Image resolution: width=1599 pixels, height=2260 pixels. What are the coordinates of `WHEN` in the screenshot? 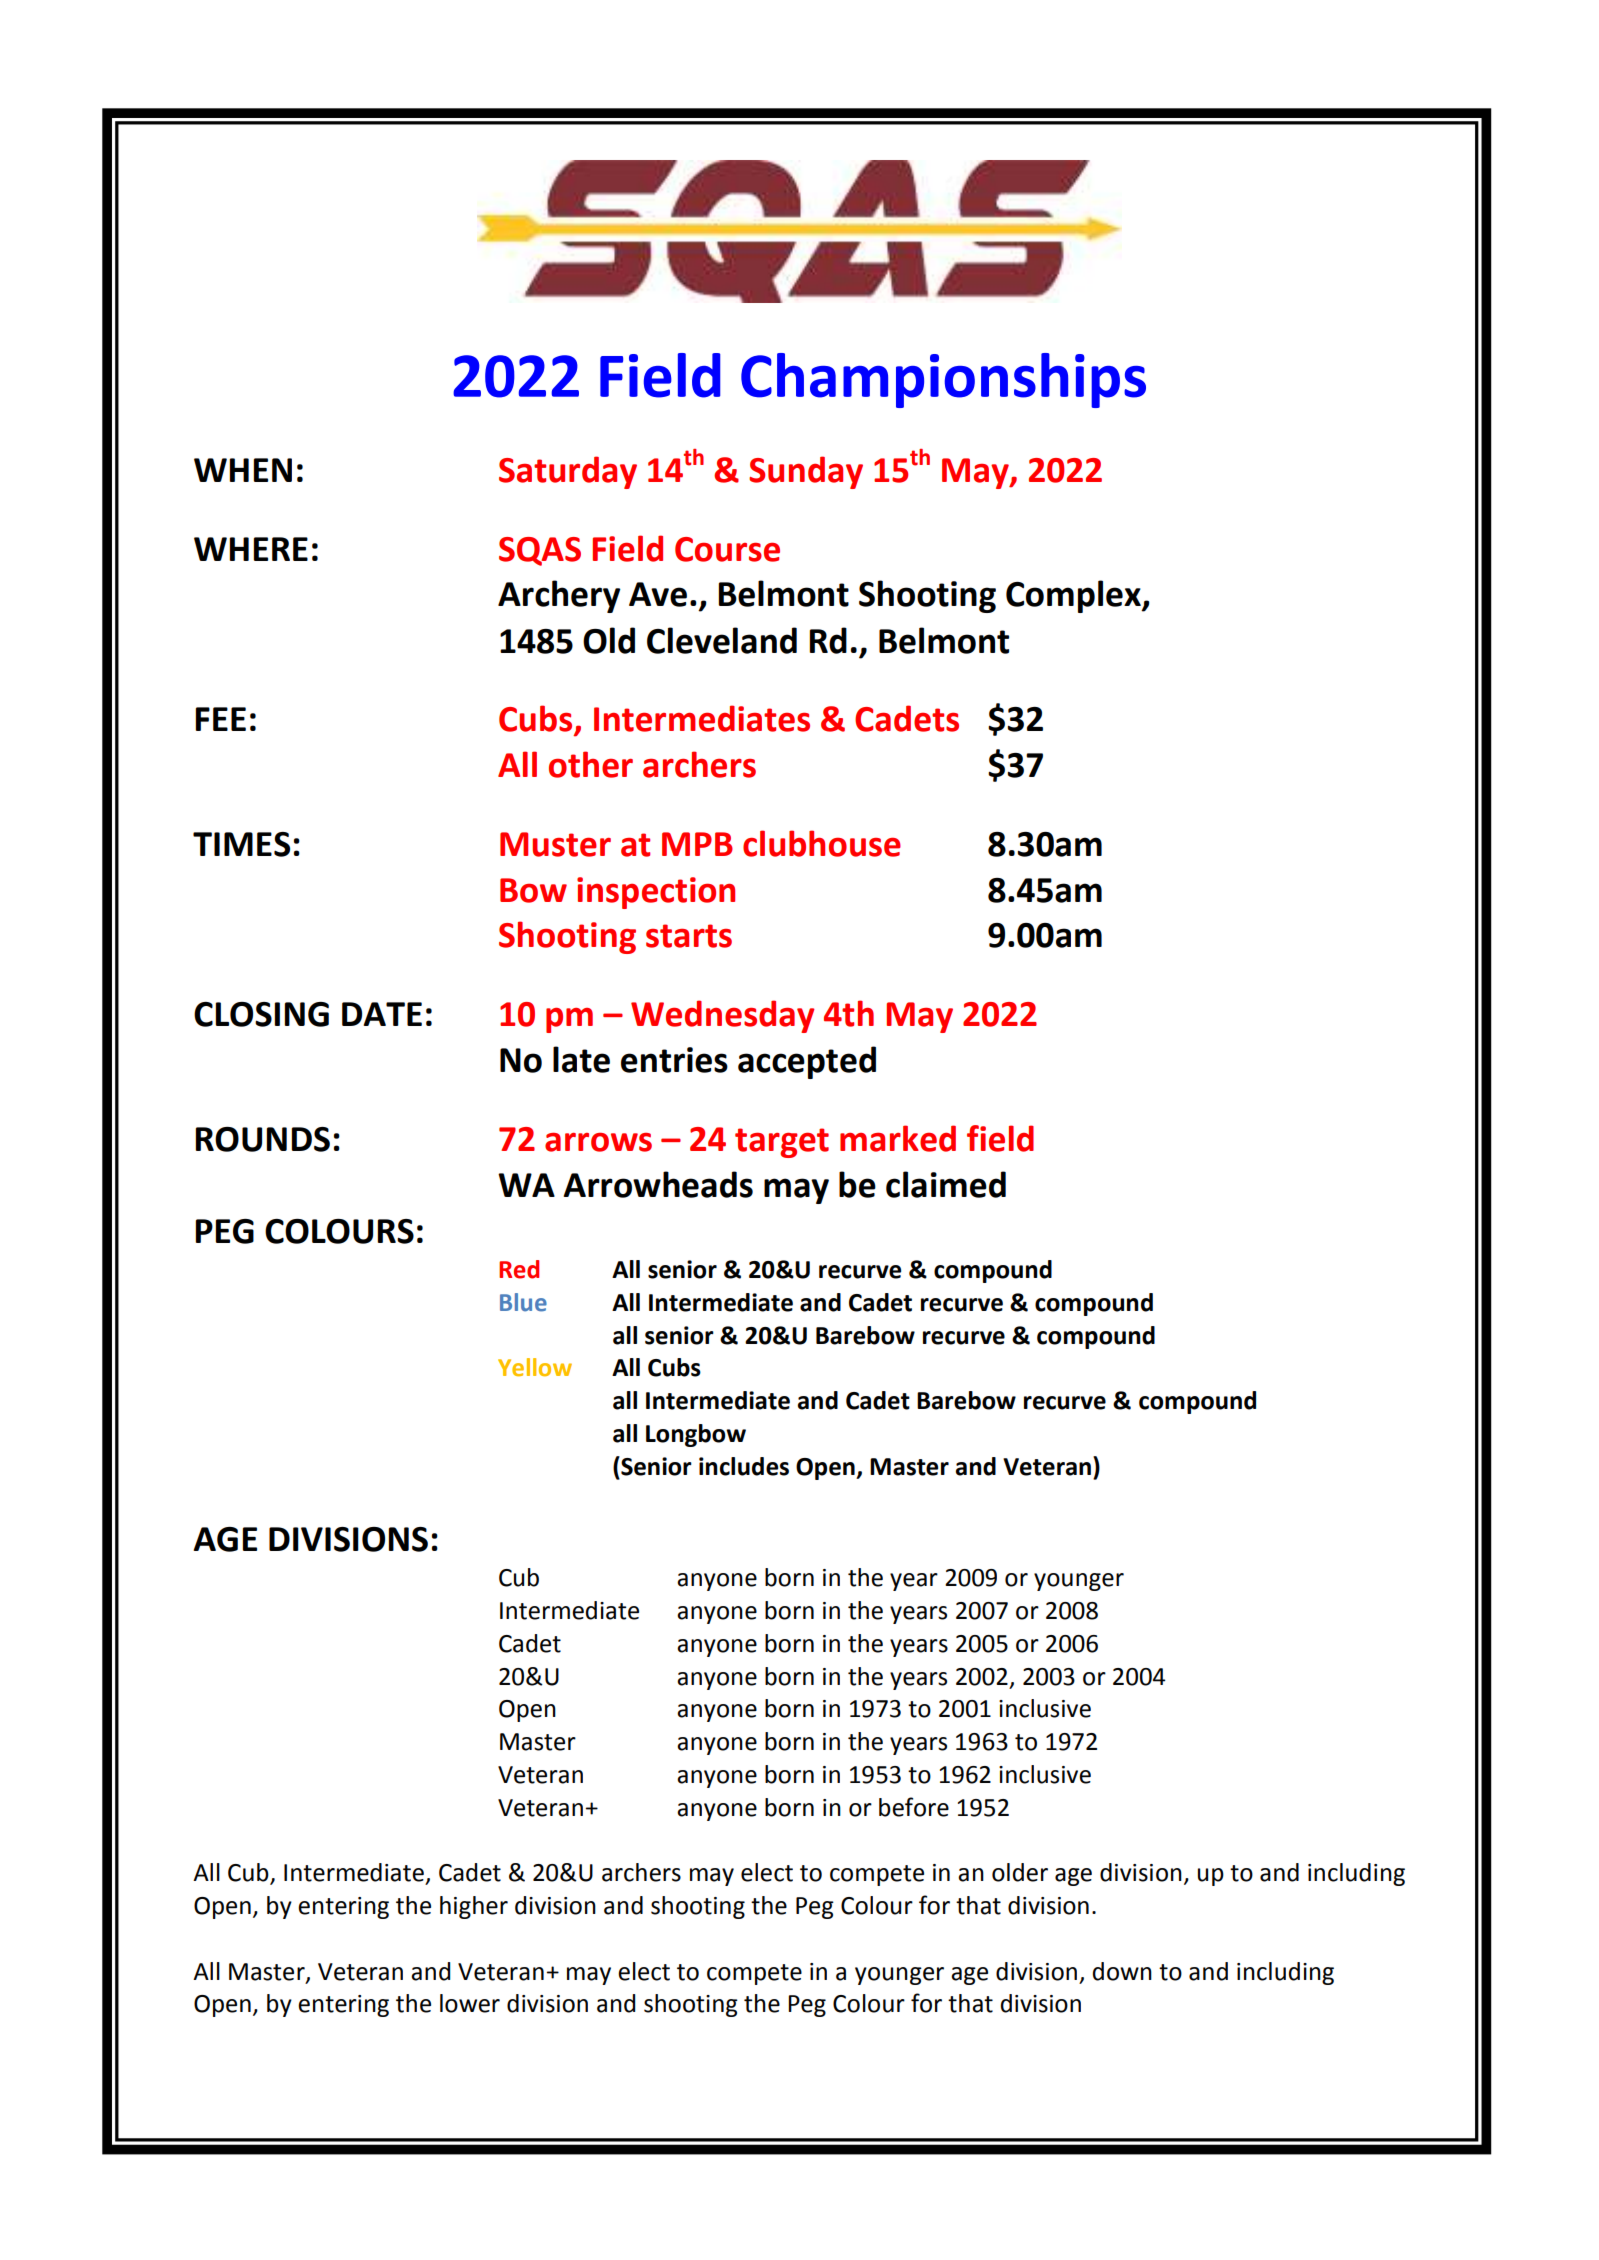 It's located at (243, 470).
